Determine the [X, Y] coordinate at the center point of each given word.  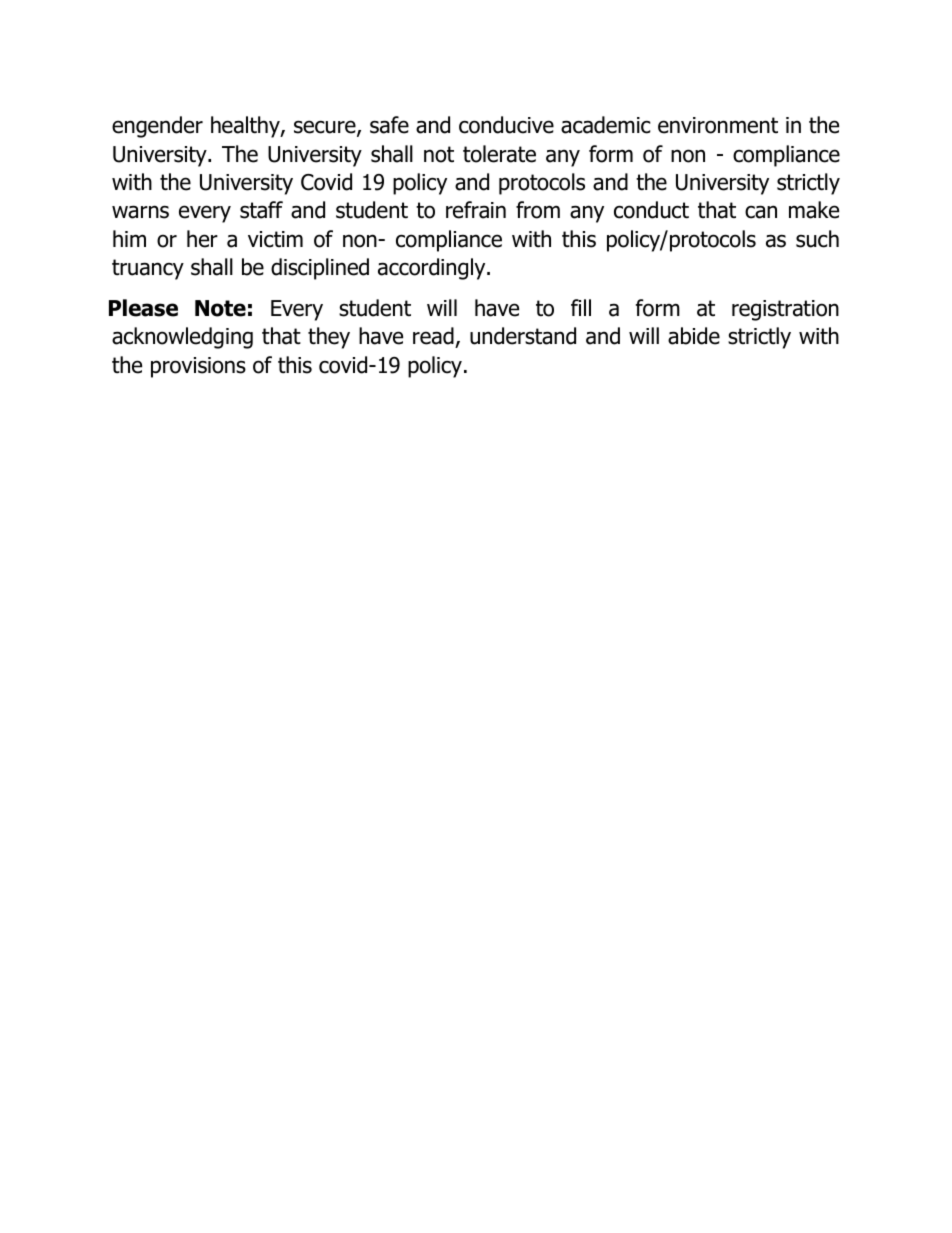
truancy [148, 269]
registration [785, 310]
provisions [198, 367]
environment [718, 125]
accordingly [433, 269]
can [761, 212]
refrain [476, 210]
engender [157, 127]
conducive [506, 125]
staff [261, 210]
